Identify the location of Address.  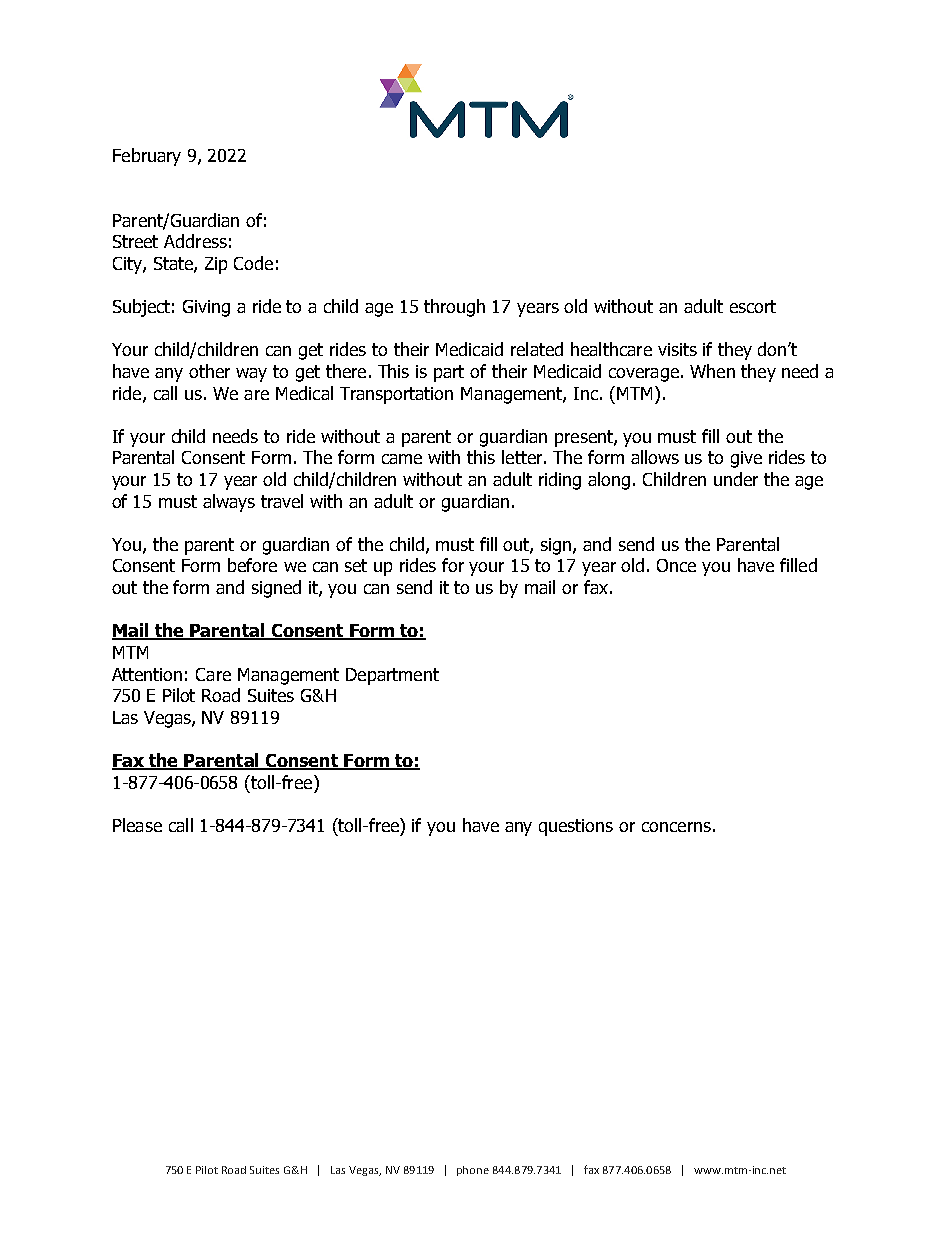
(195, 241).
